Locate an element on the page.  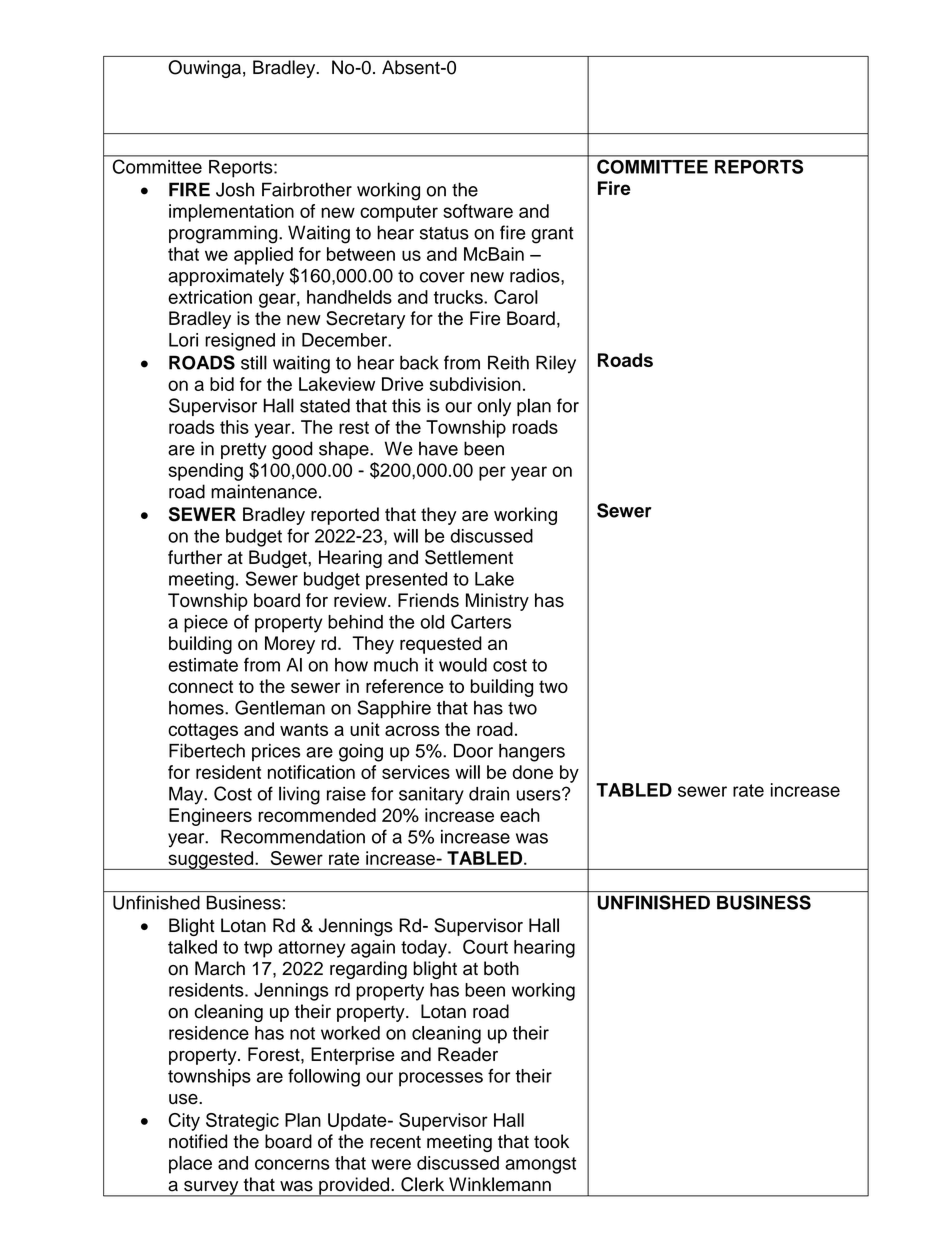
software is located at coordinates (478, 211).
